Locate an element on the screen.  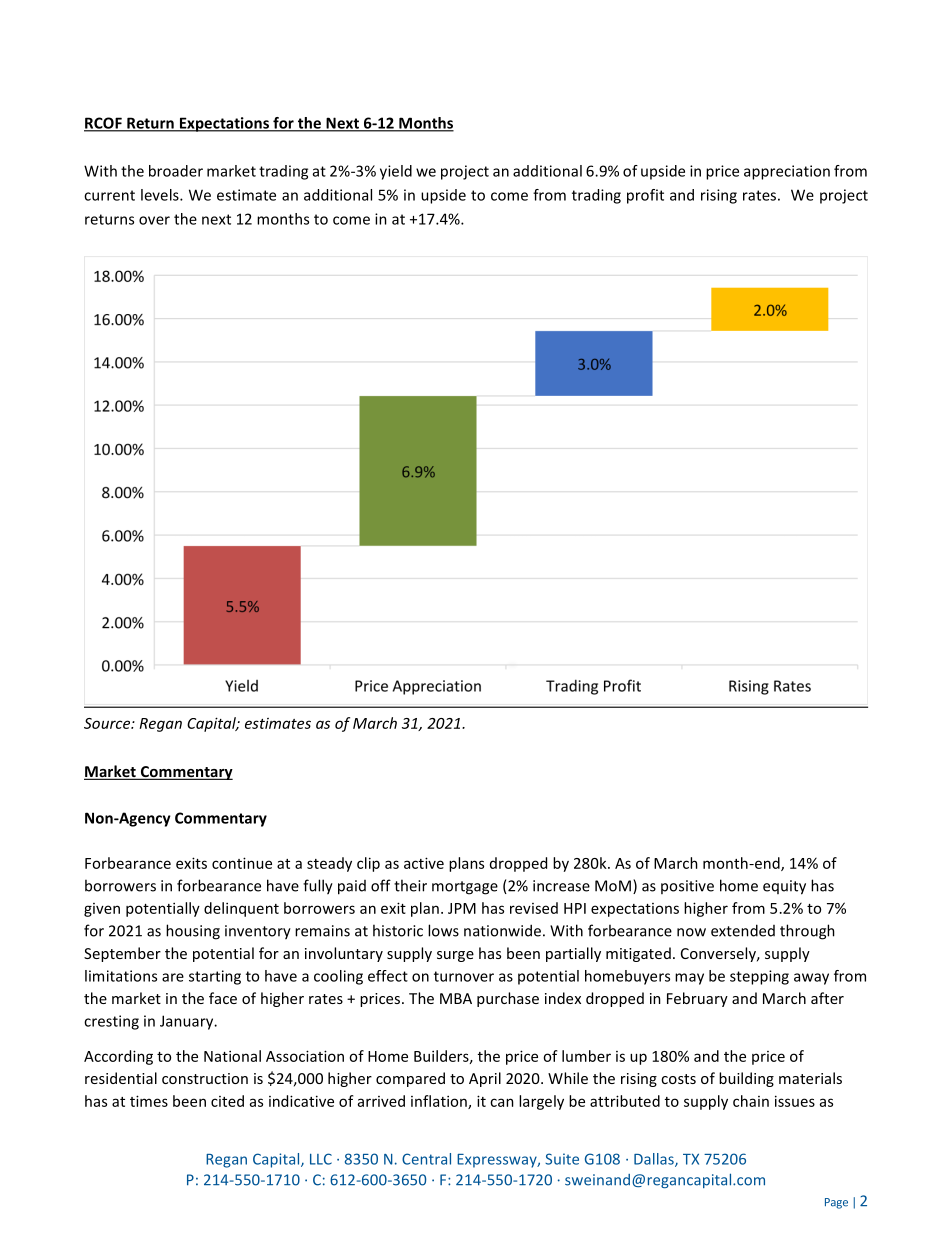
equity is located at coordinates (784, 887).
